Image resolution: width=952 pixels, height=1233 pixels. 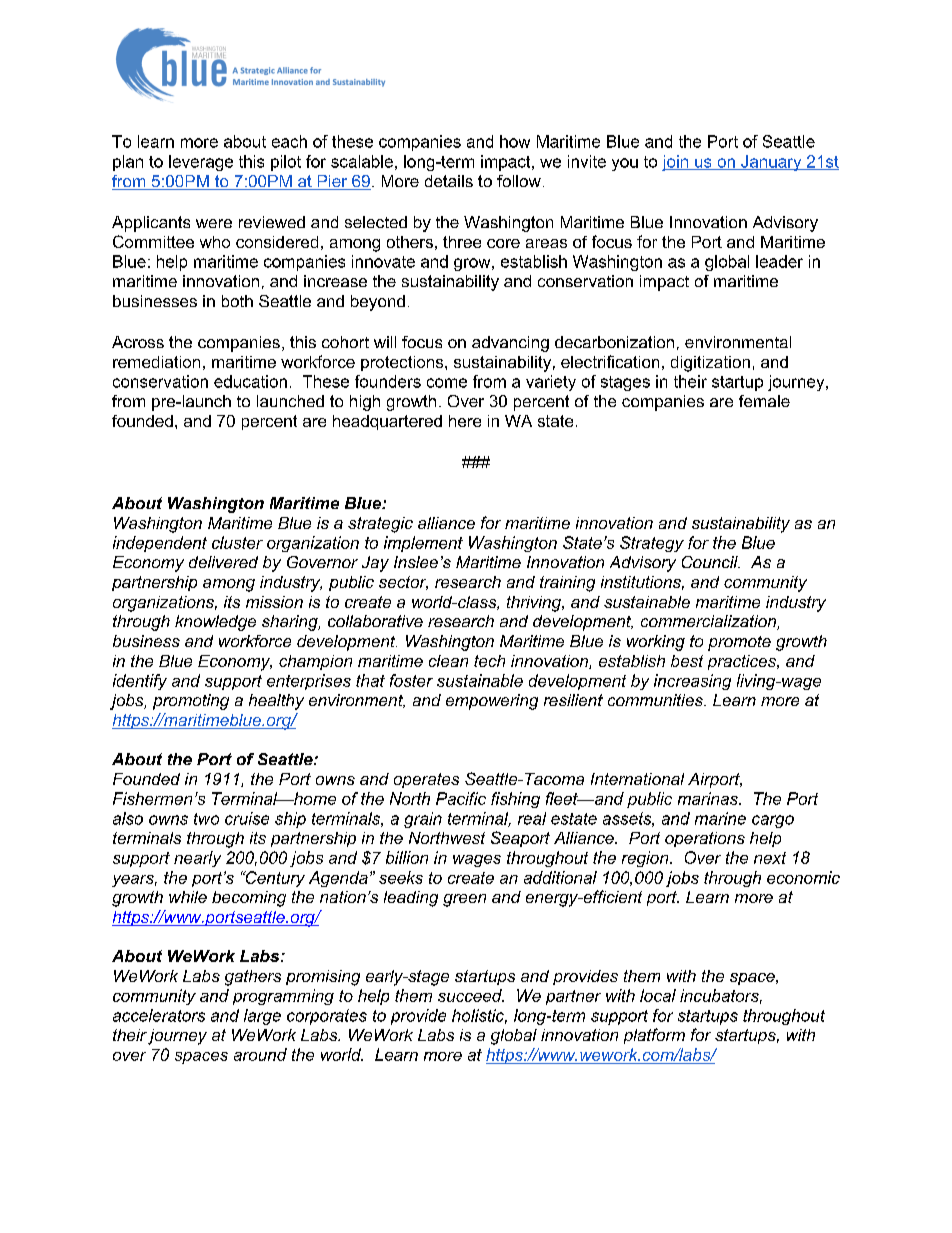 I want to click on details, so click(x=449, y=181).
